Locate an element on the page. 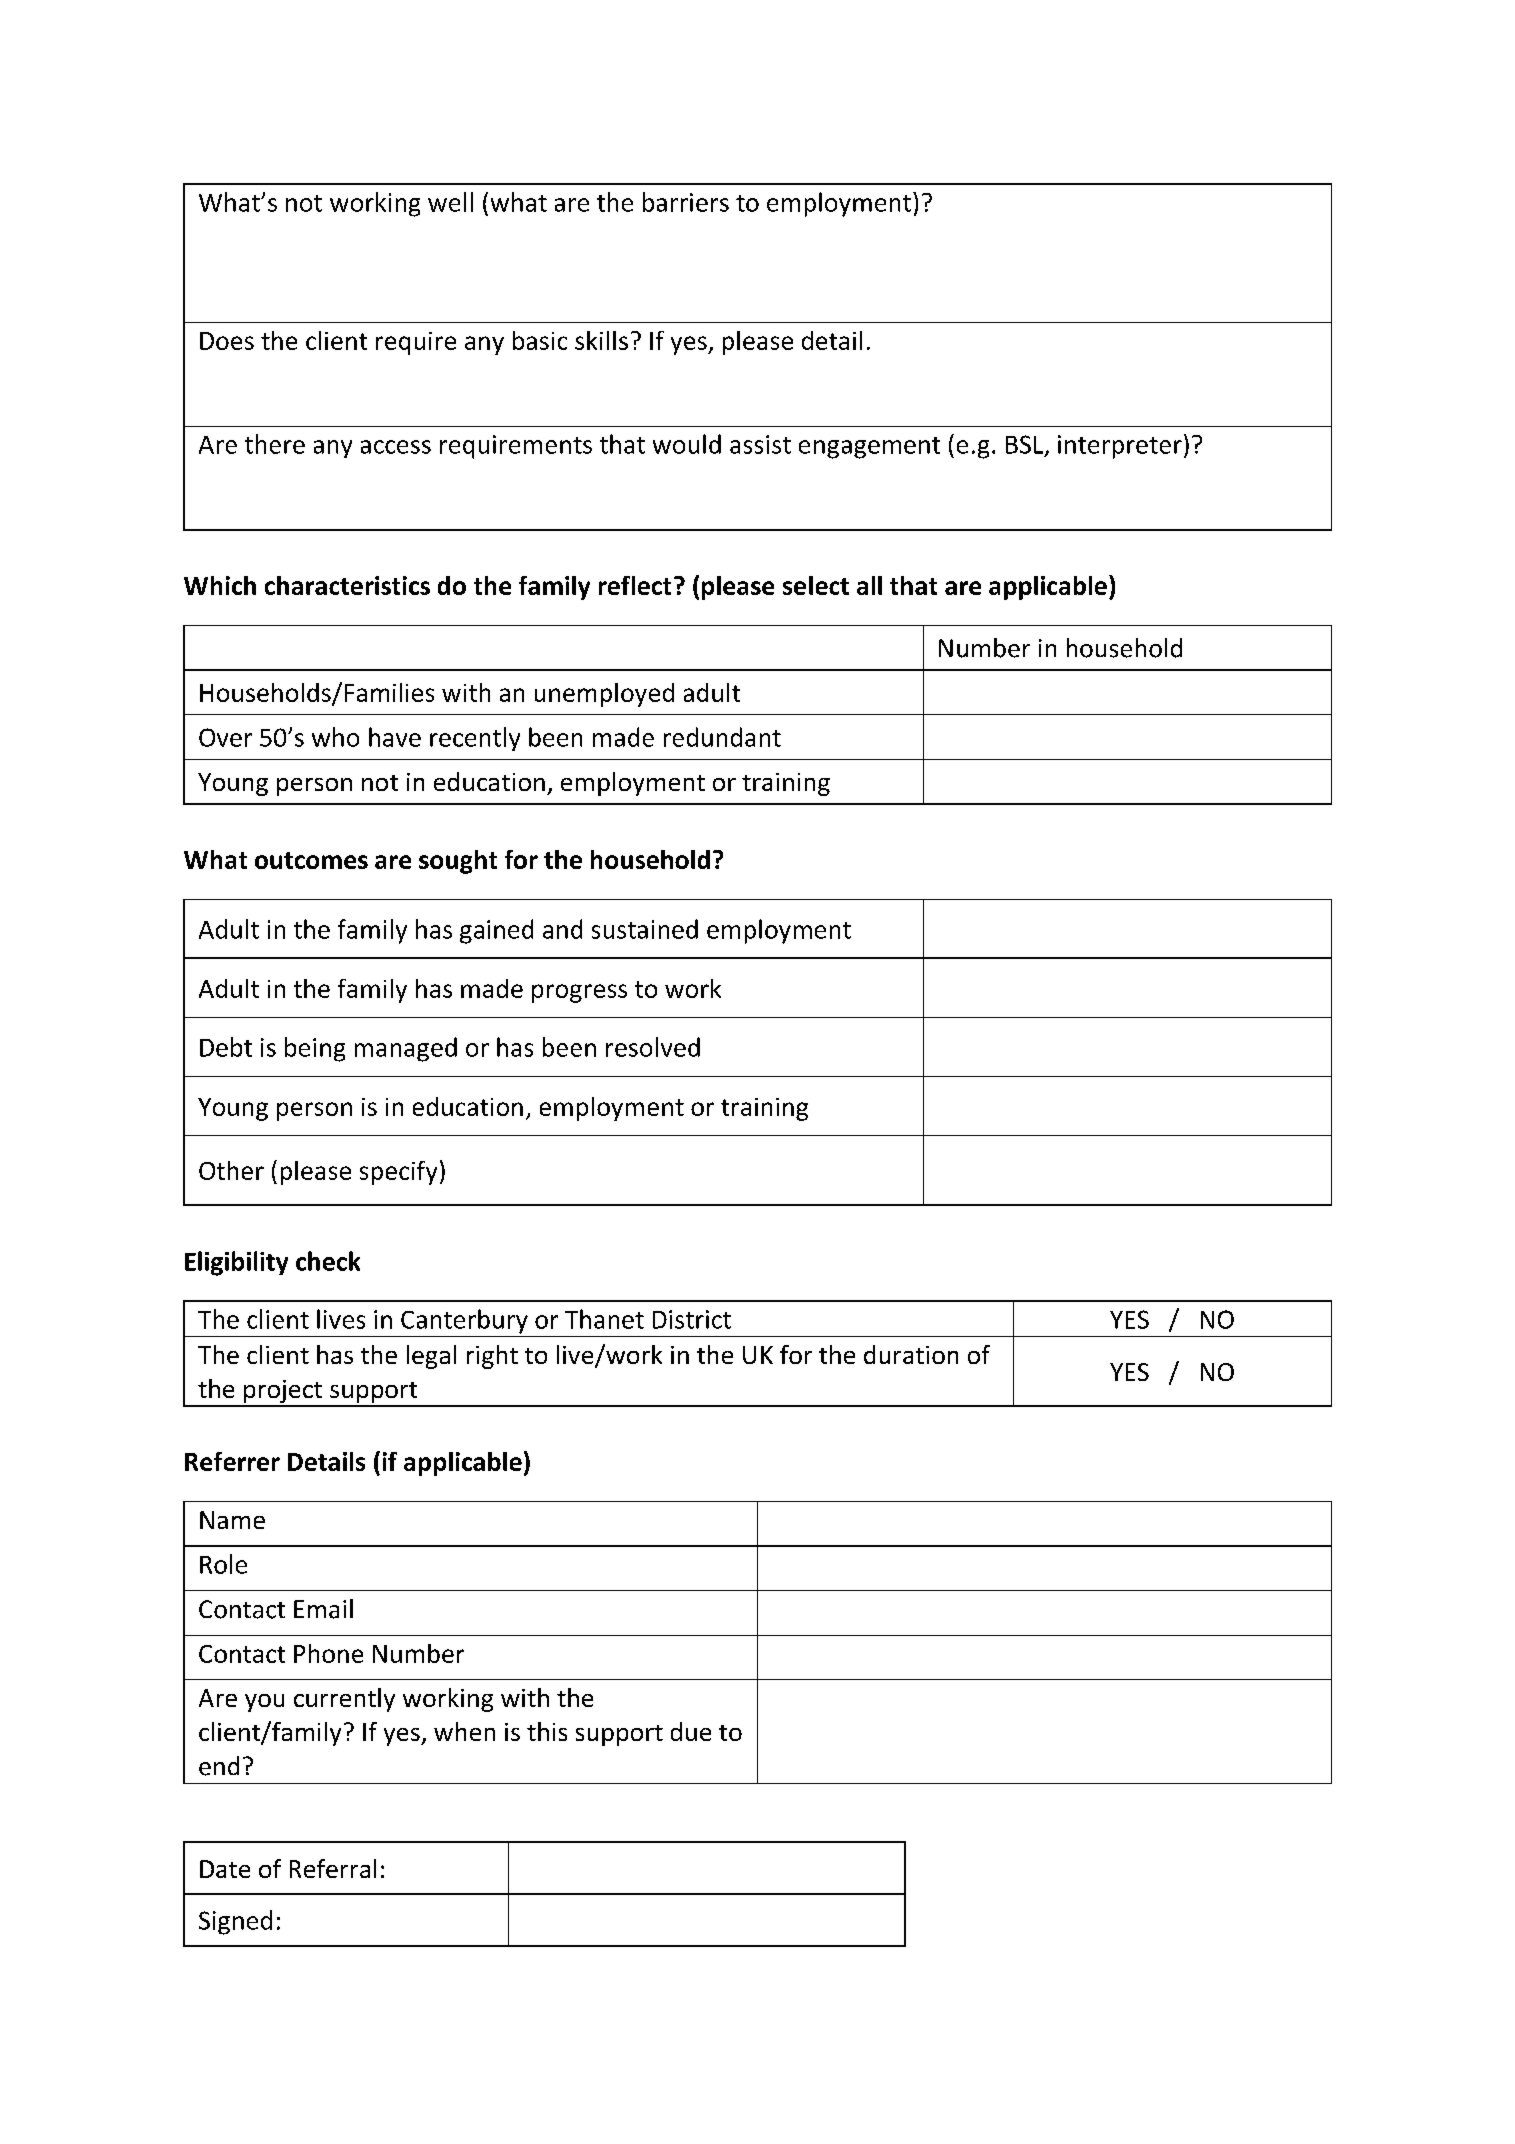 This image has height=2144, width=1515. well is located at coordinates (450, 202).
